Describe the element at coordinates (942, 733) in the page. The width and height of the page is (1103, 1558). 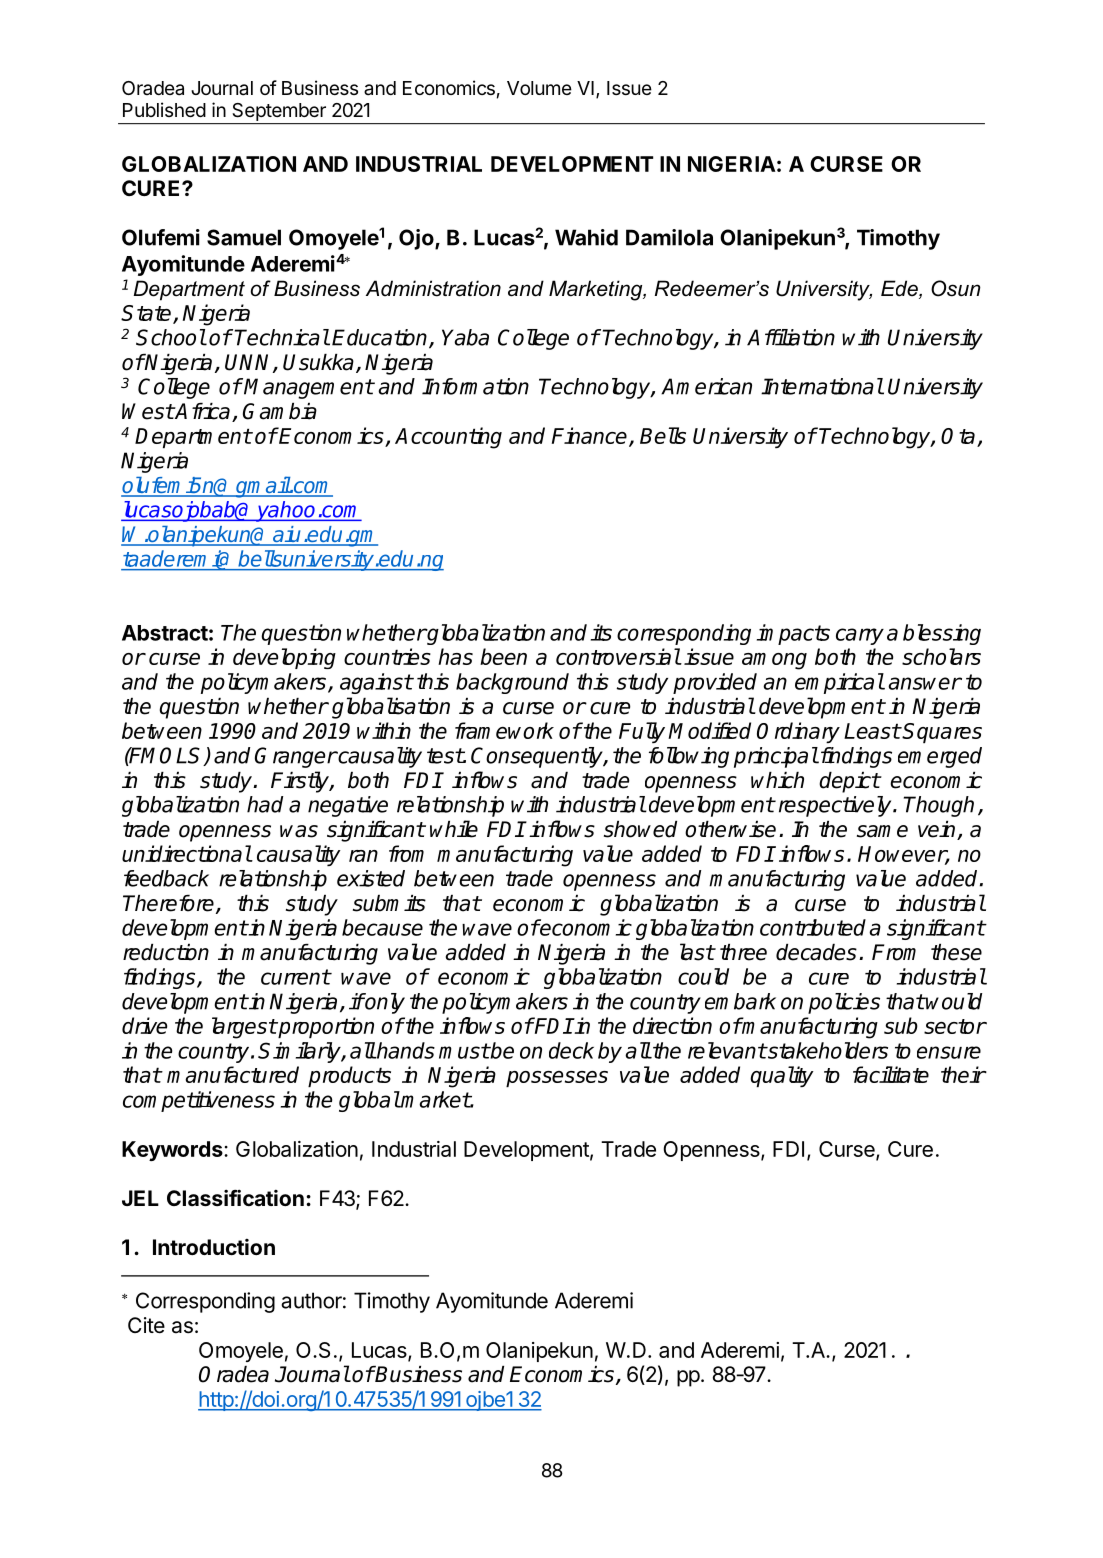
I see `Squares` at that location.
